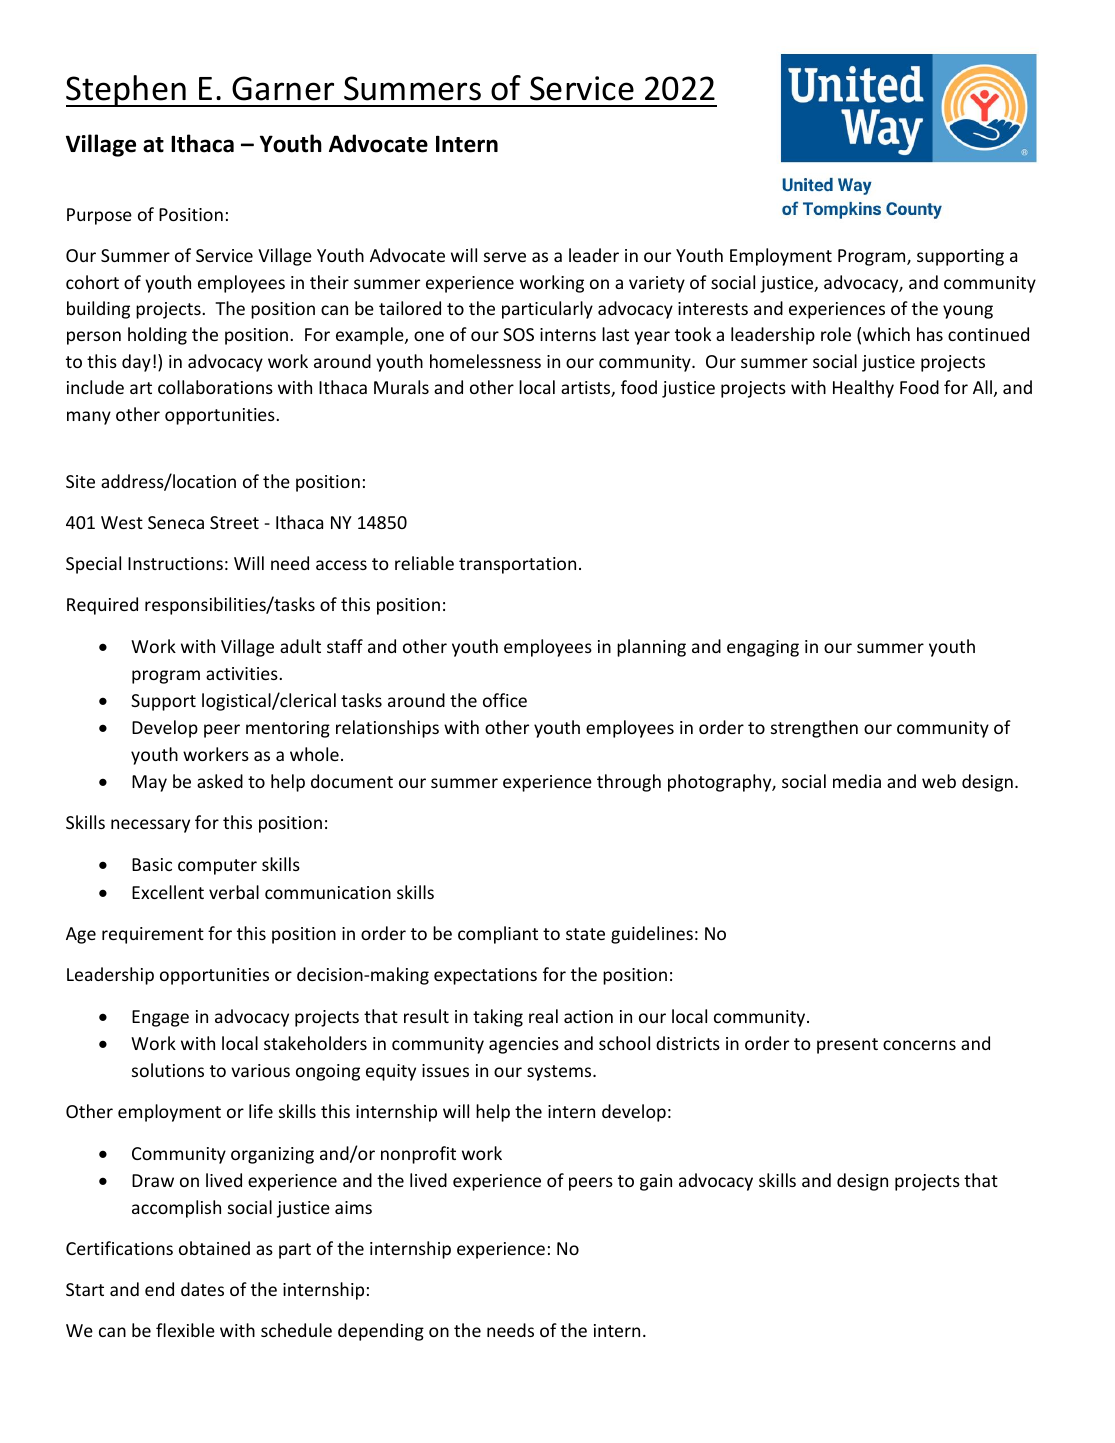 The height and width of the screenshot is (1443, 1115). I want to click on gain, so click(656, 1182).
